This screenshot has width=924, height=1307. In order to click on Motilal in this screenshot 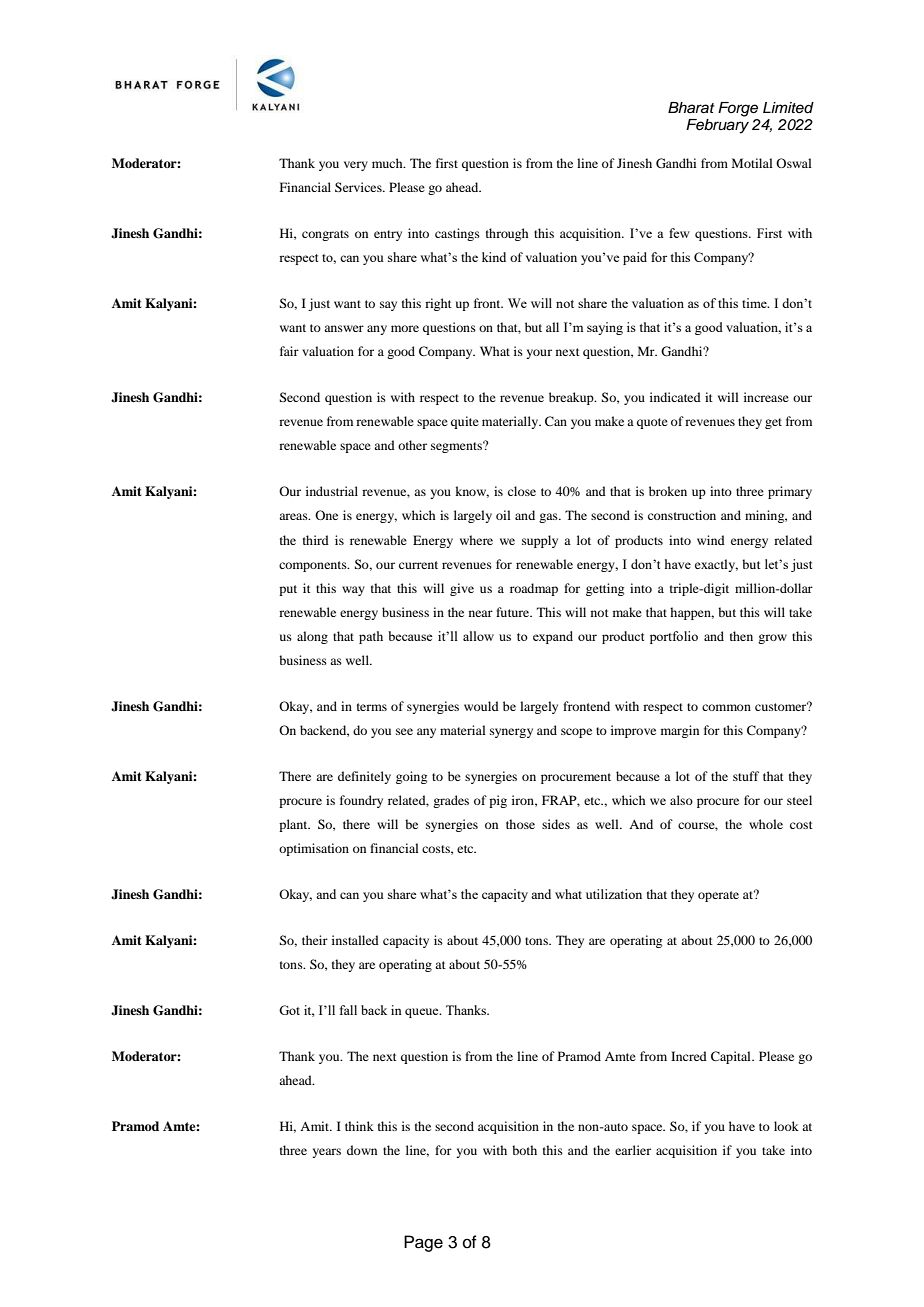, I will do `click(752, 163)`.
